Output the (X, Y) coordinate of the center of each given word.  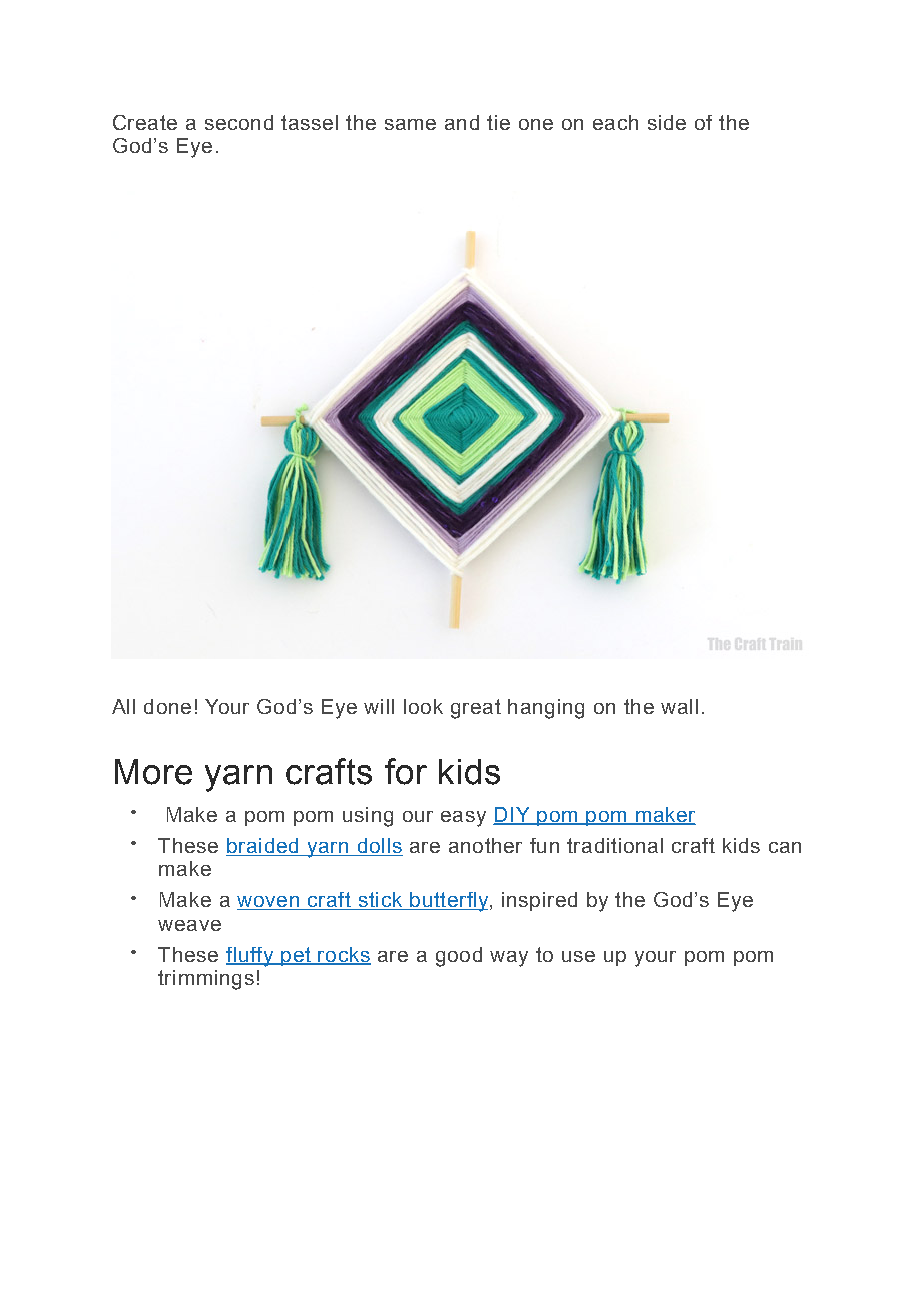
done (167, 706)
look (423, 706)
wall (679, 706)
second (239, 122)
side (667, 122)
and (462, 122)
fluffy (250, 957)
